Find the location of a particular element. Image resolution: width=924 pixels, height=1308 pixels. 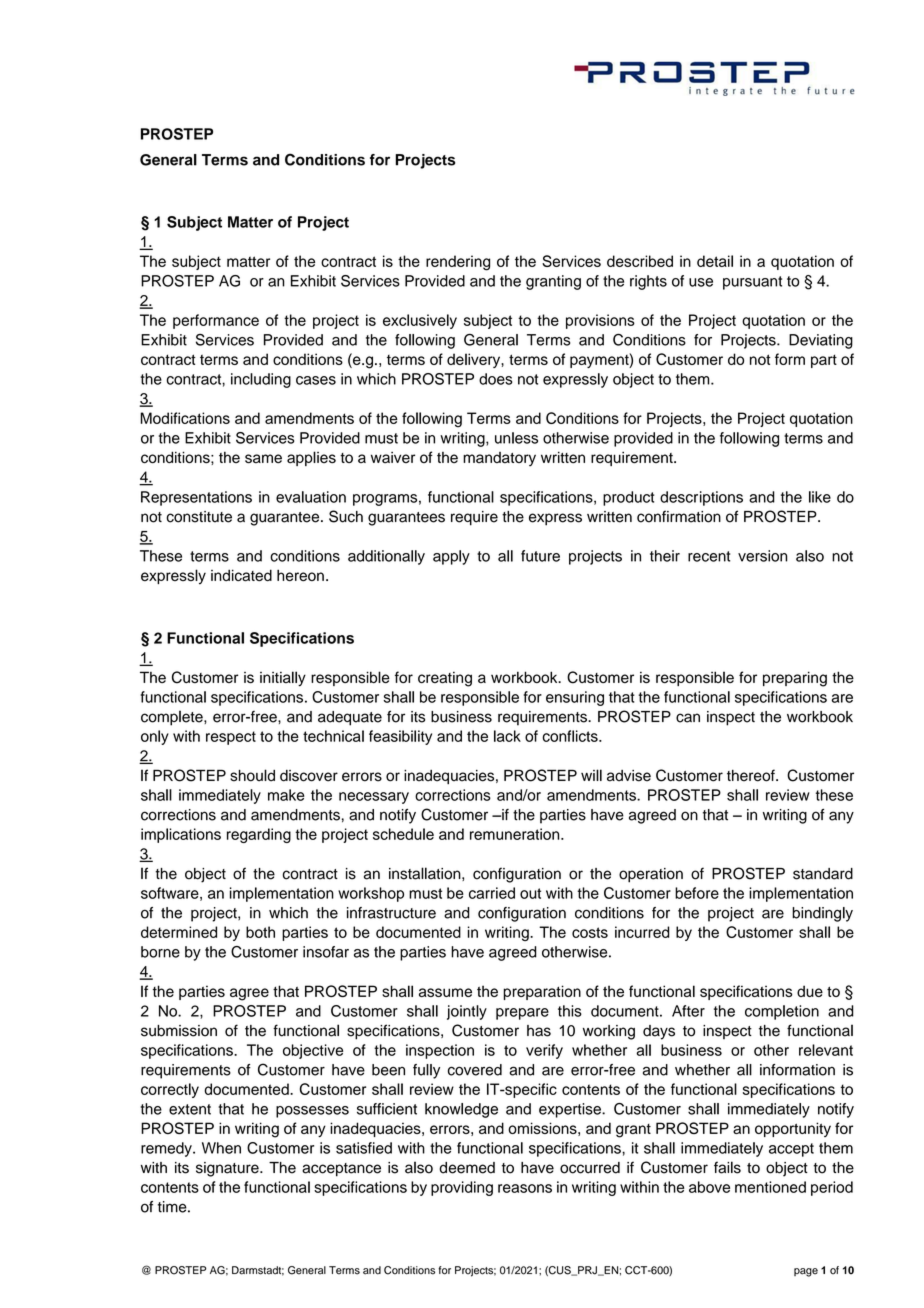

pursuant is located at coordinates (752, 283).
